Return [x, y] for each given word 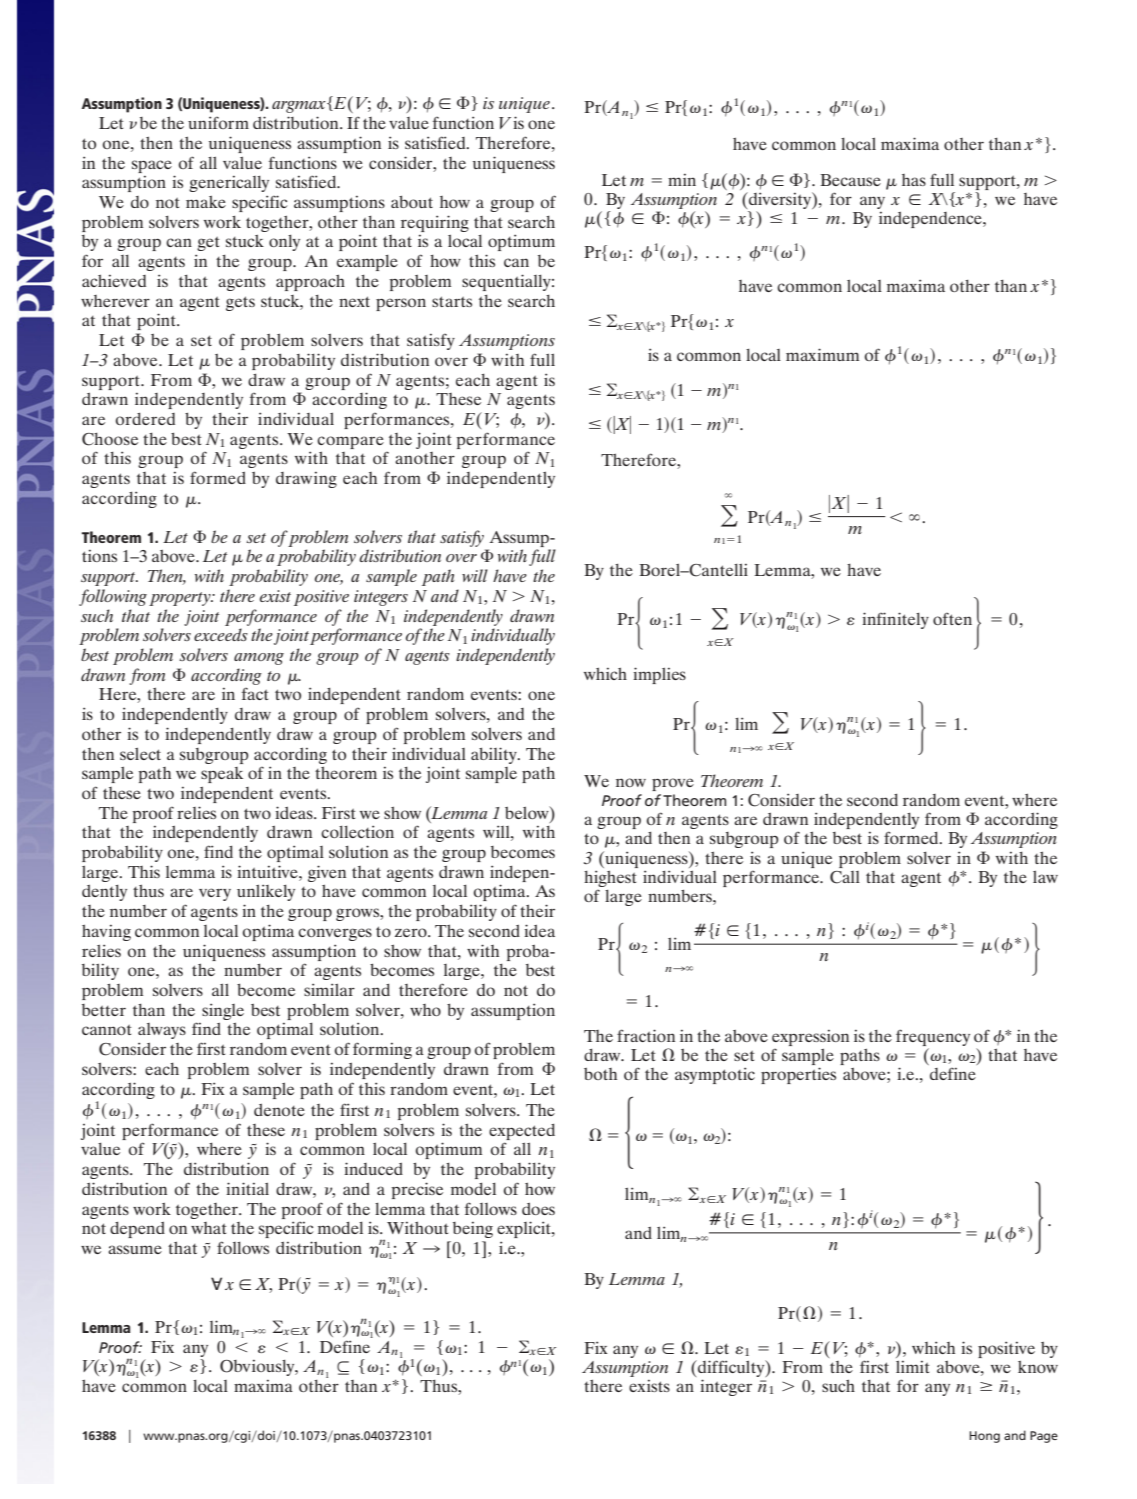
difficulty [731, 1368]
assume [135, 1249]
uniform [218, 122]
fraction [646, 1035]
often [952, 619]
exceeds [221, 634]
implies [659, 675]
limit [912, 1366]
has [914, 180]
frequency [933, 1037]
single [223, 1011]
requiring [435, 223]
